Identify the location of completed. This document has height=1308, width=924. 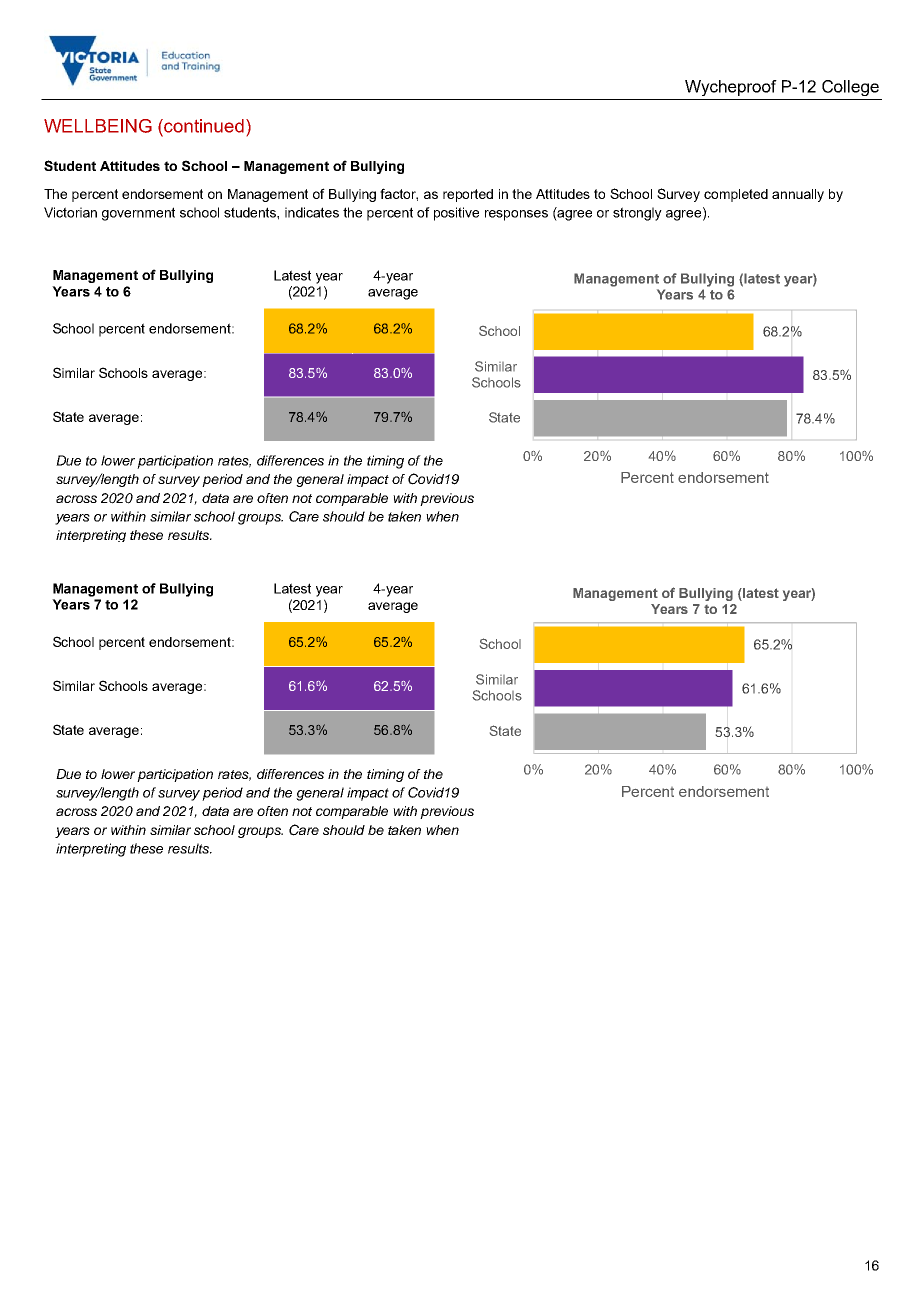
(736, 195).
